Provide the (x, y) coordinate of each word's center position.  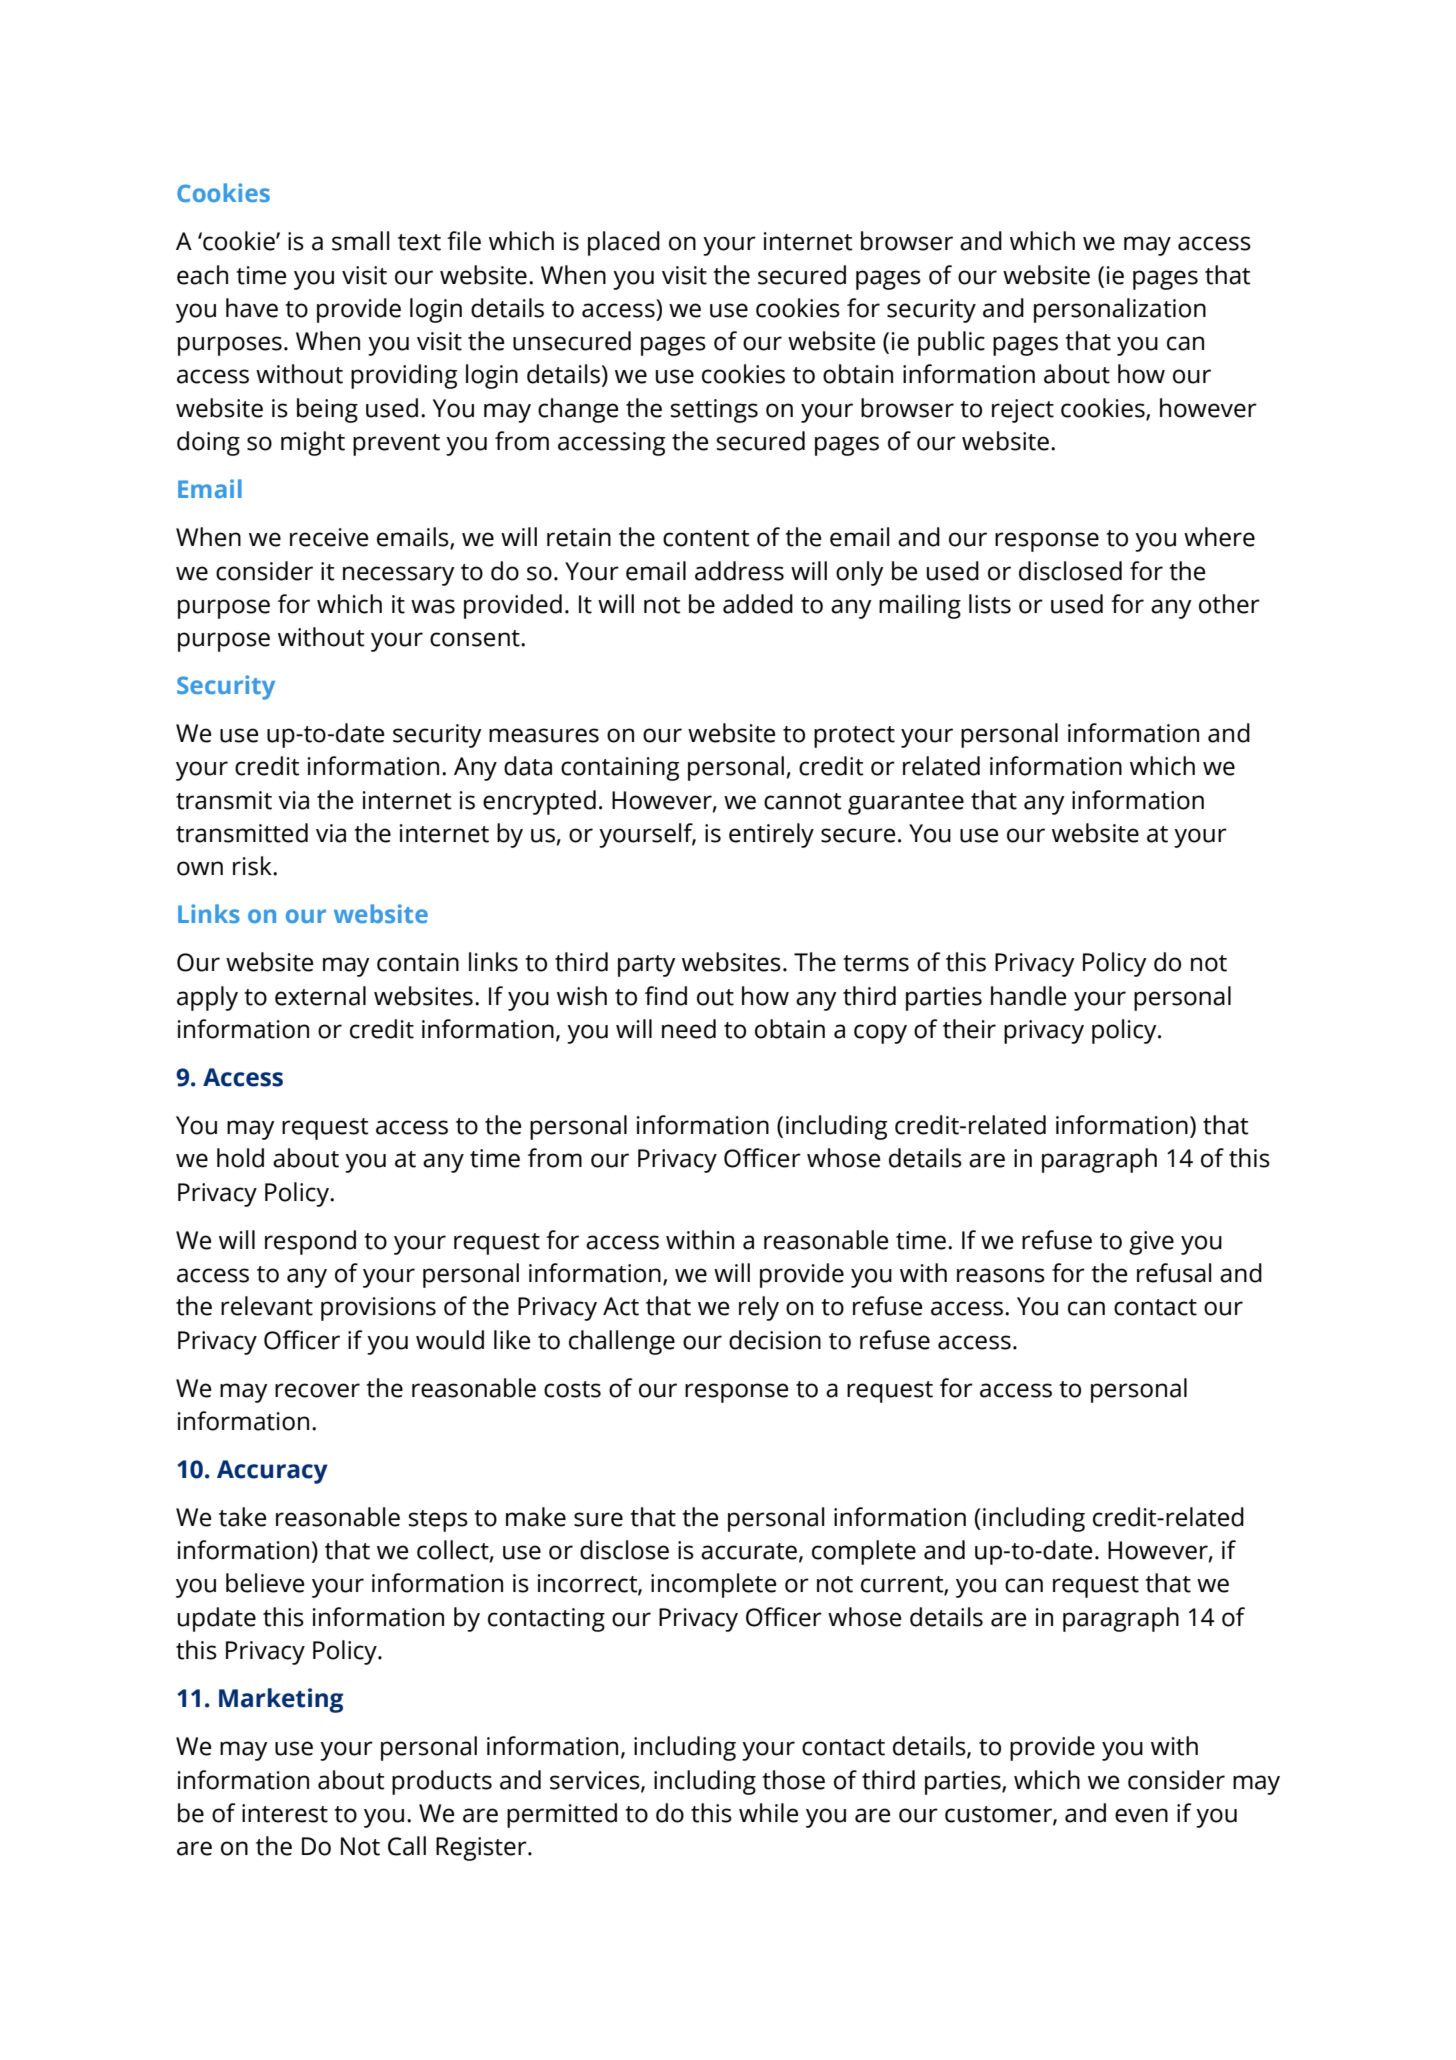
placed (624, 243)
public (951, 343)
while (768, 1813)
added (758, 604)
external (320, 996)
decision (775, 1340)
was (433, 606)
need (689, 1029)
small (360, 241)
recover (317, 1390)
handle (1028, 996)
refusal (1174, 1273)
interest (285, 1813)
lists (990, 604)
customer (999, 1815)
